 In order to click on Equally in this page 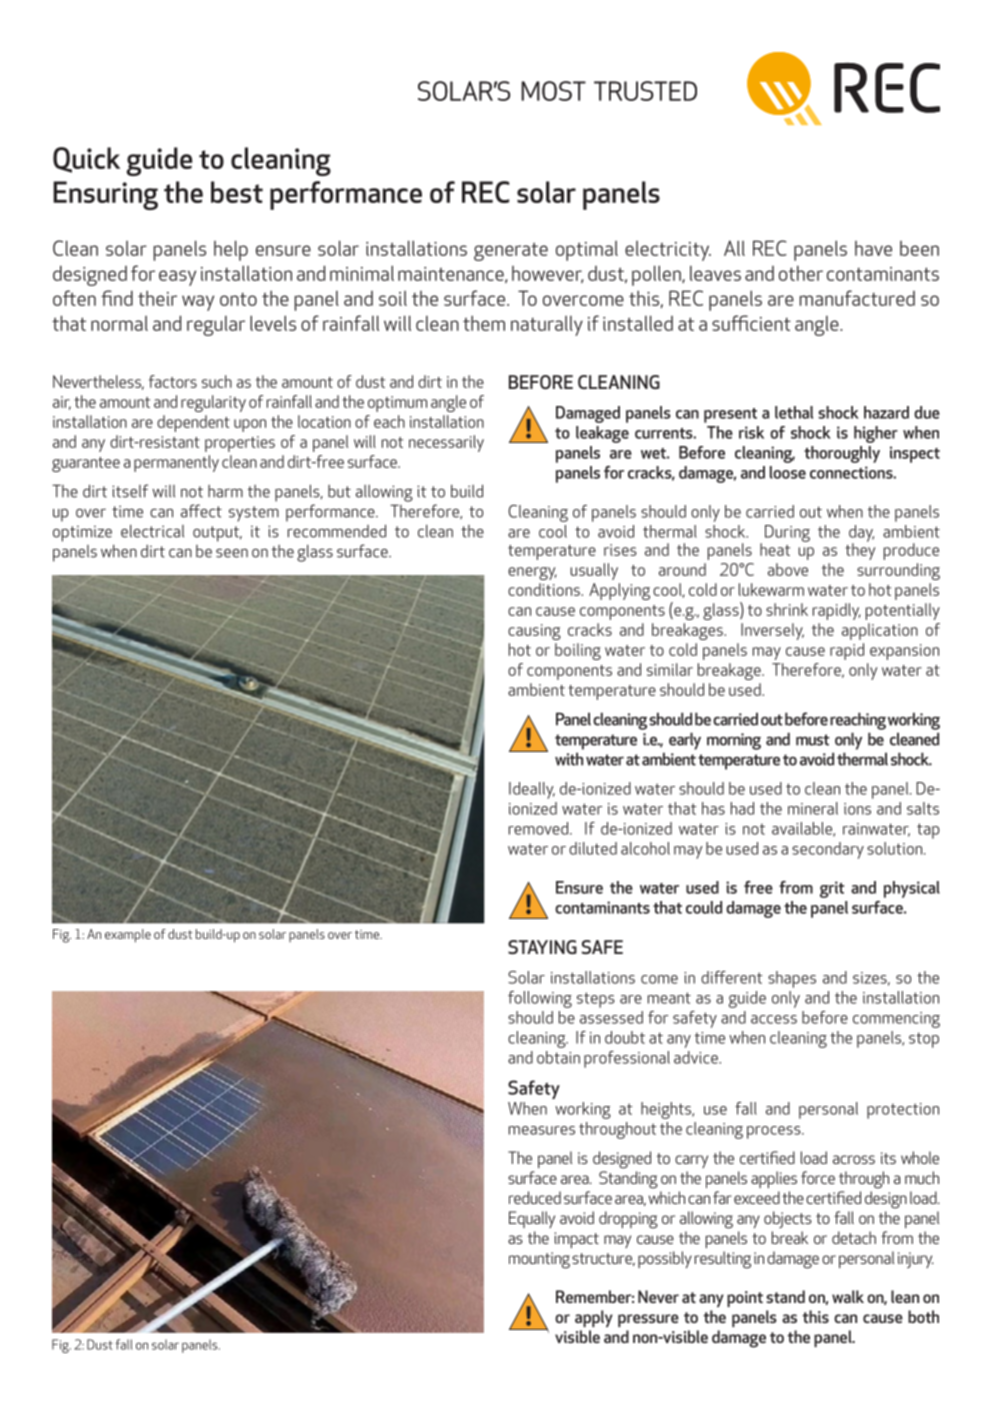, I will do `click(532, 1219)`.
